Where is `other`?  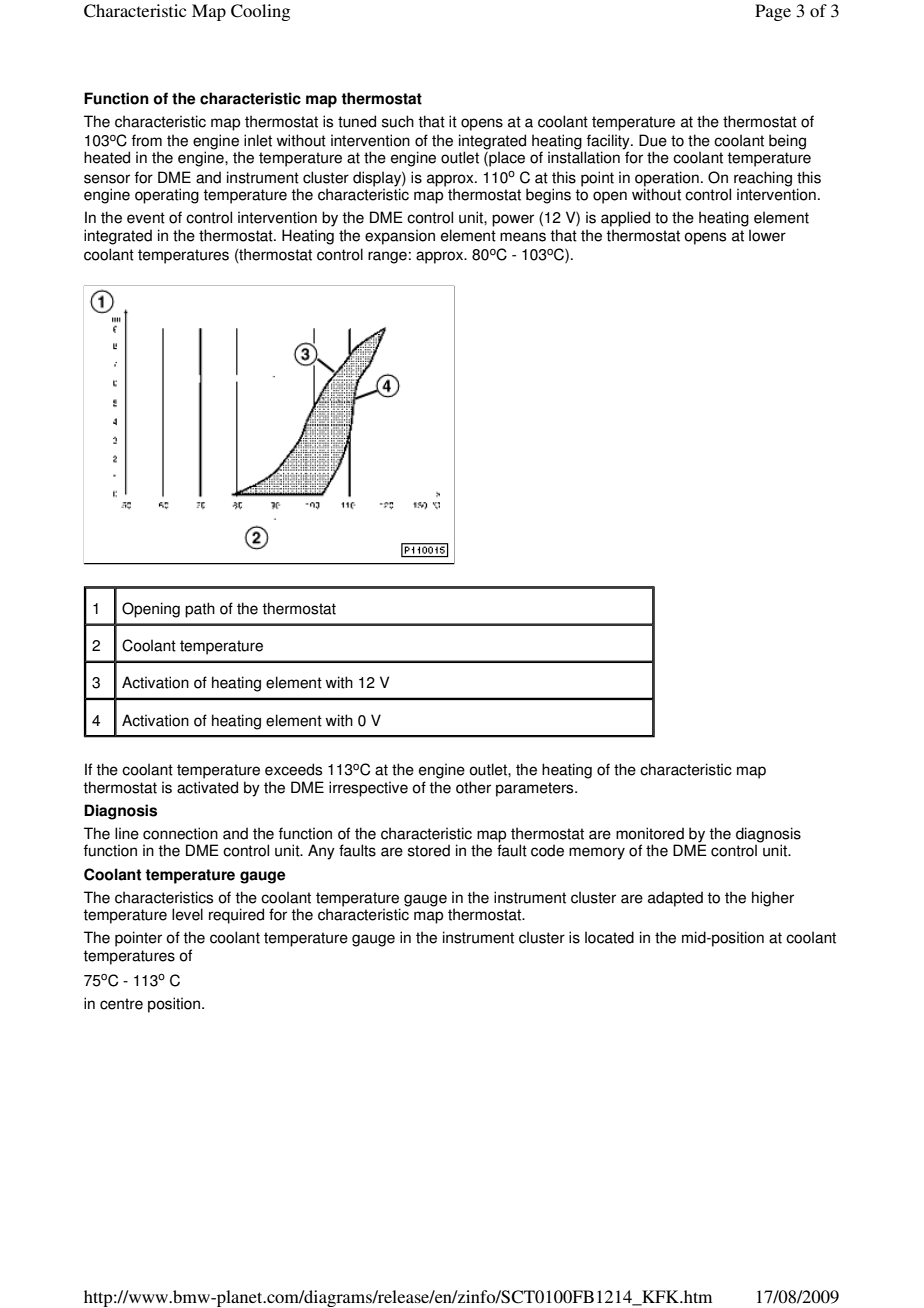 other is located at coordinates (473, 787).
